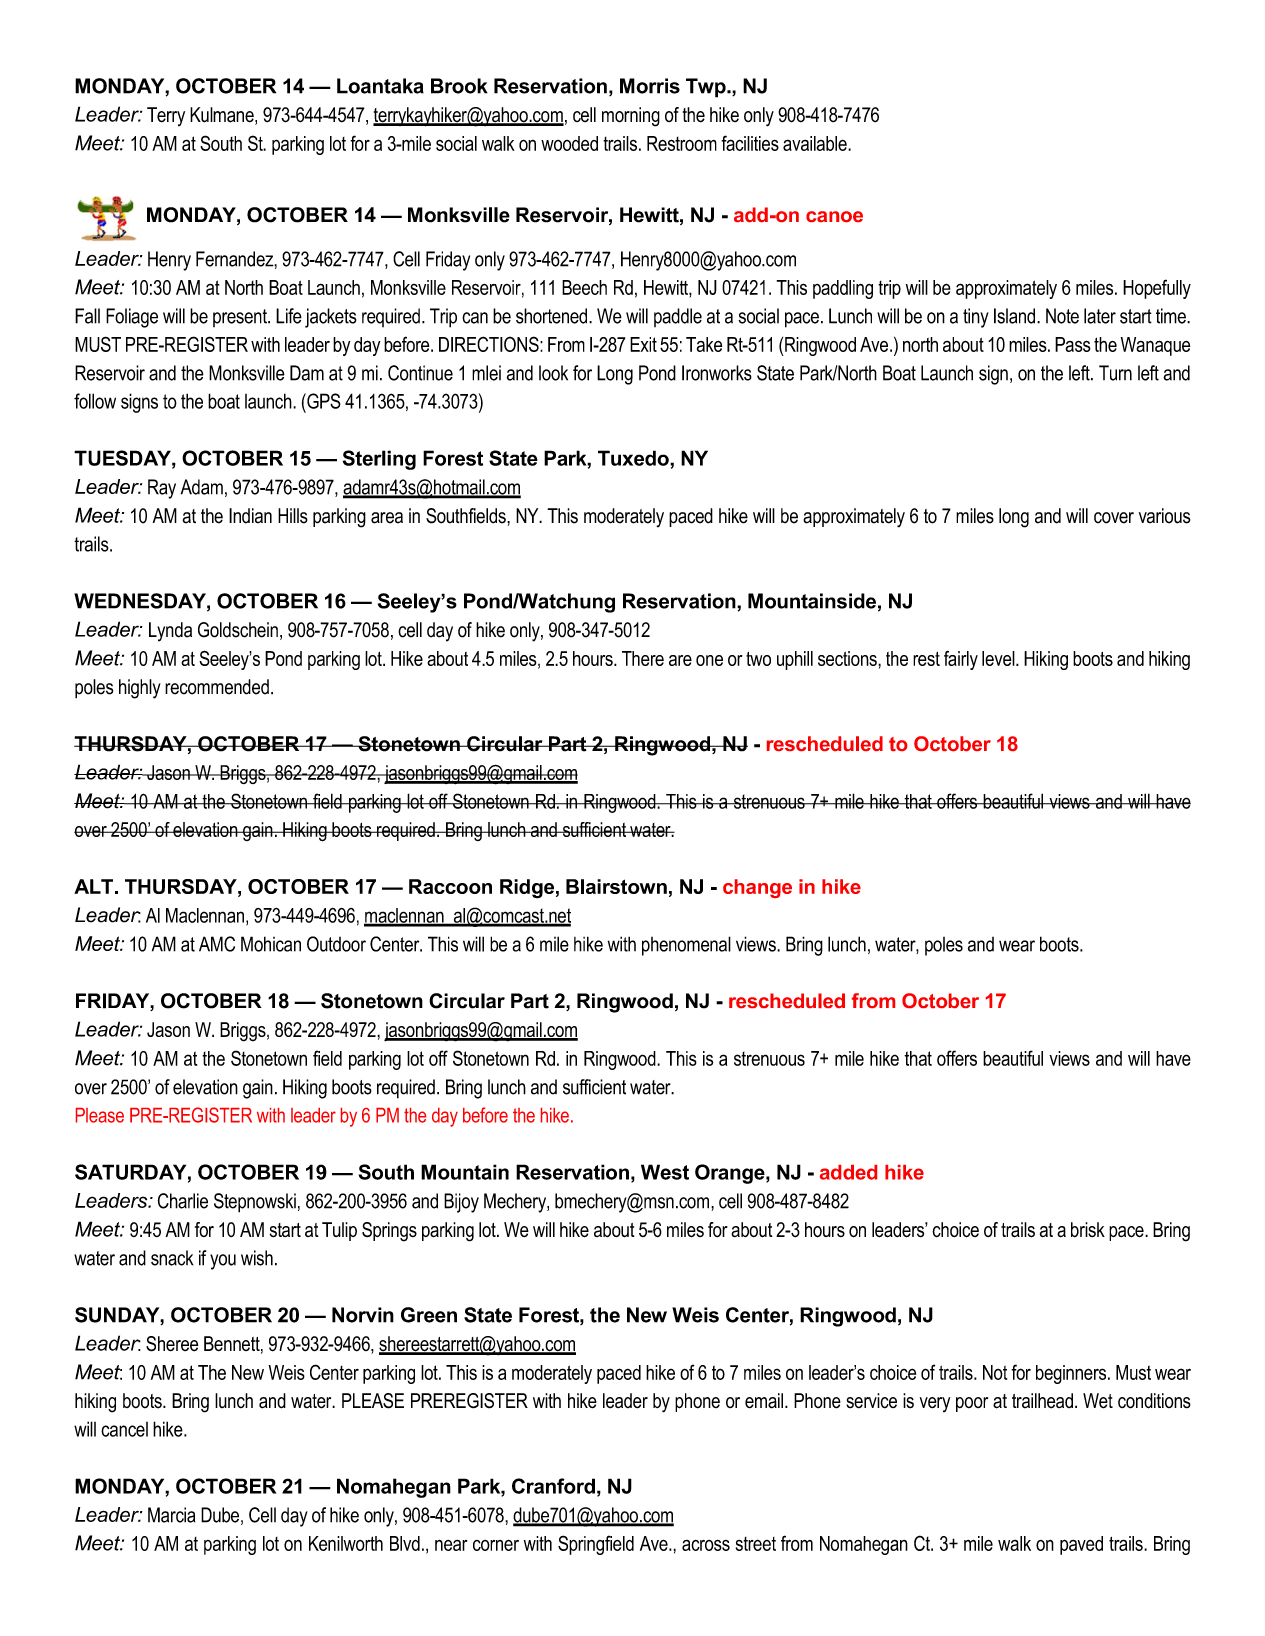 This screenshot has width=1265, height=1636. Describe the element at coordinates (848, 1172) in the screenshot. I see `added` at that location.
